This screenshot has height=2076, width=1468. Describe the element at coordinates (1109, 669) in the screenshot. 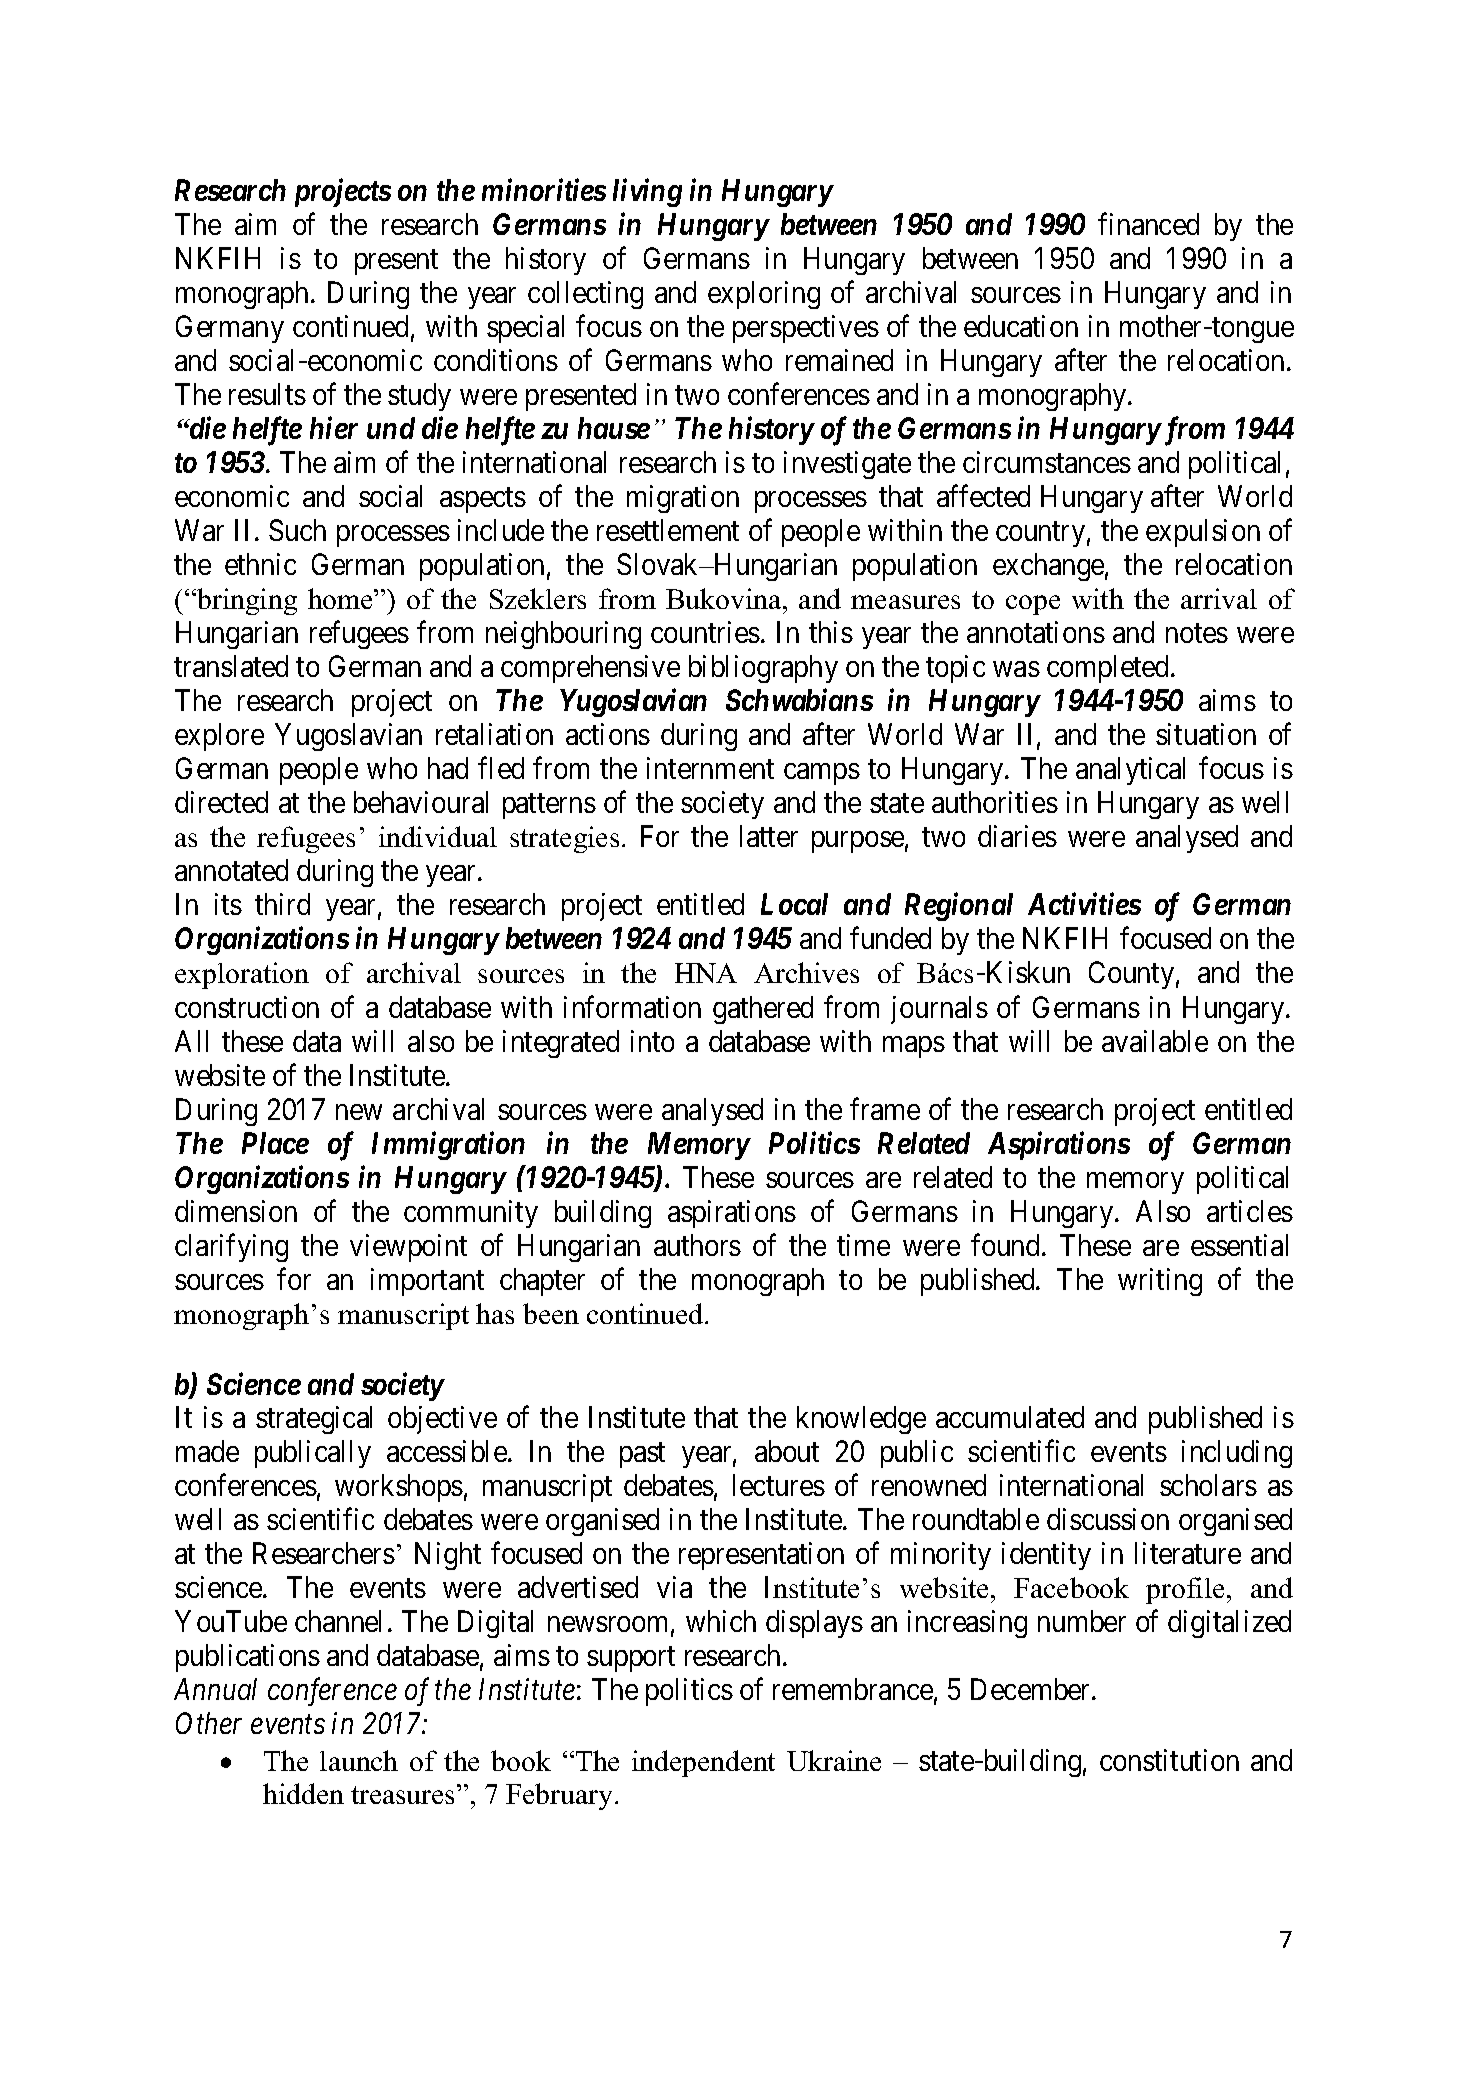

I see `completed` at that location.
